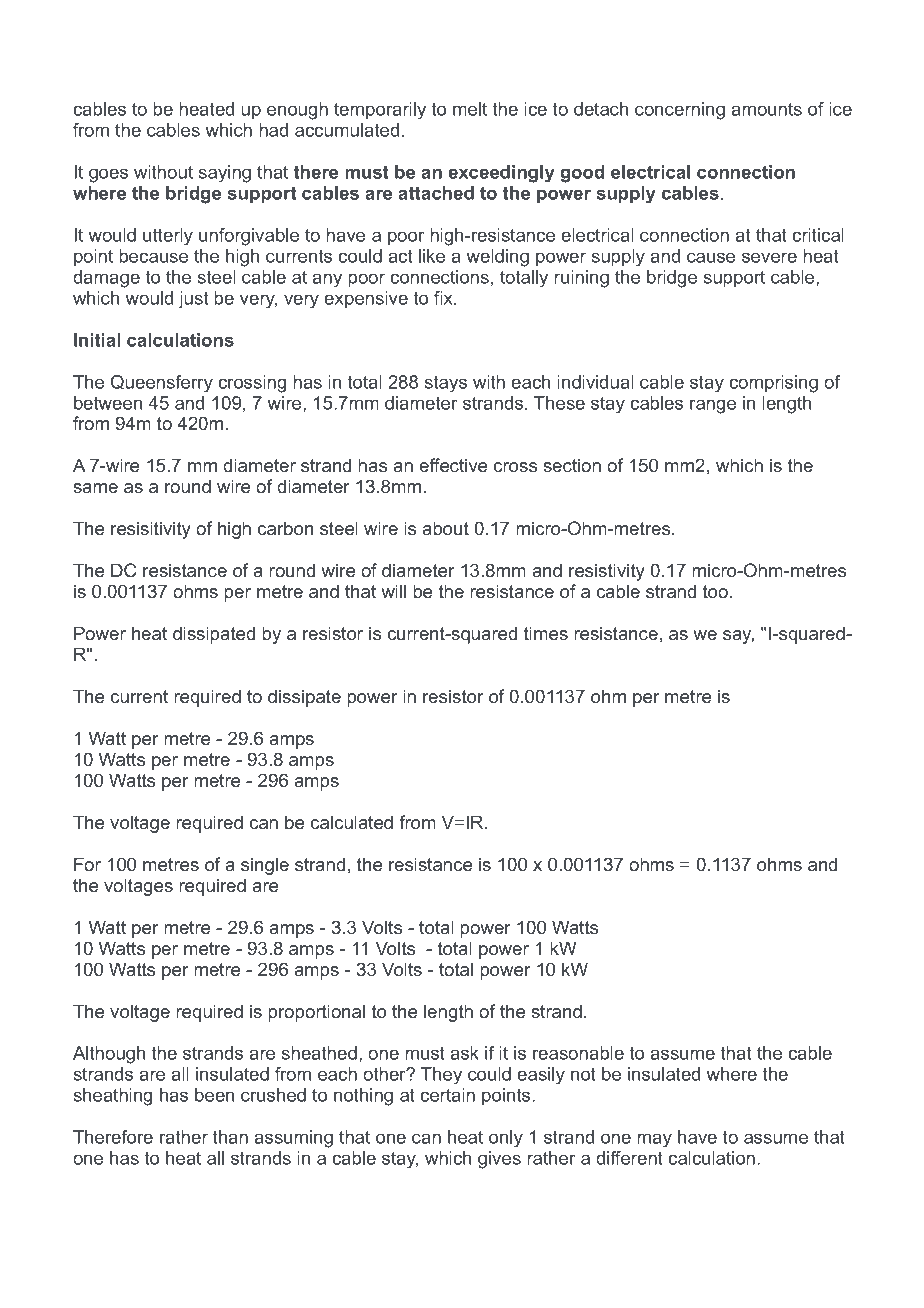  What do you see at coordinates (351, 822) in the document?
I see `calculated` at bounding box center [351, 822].
